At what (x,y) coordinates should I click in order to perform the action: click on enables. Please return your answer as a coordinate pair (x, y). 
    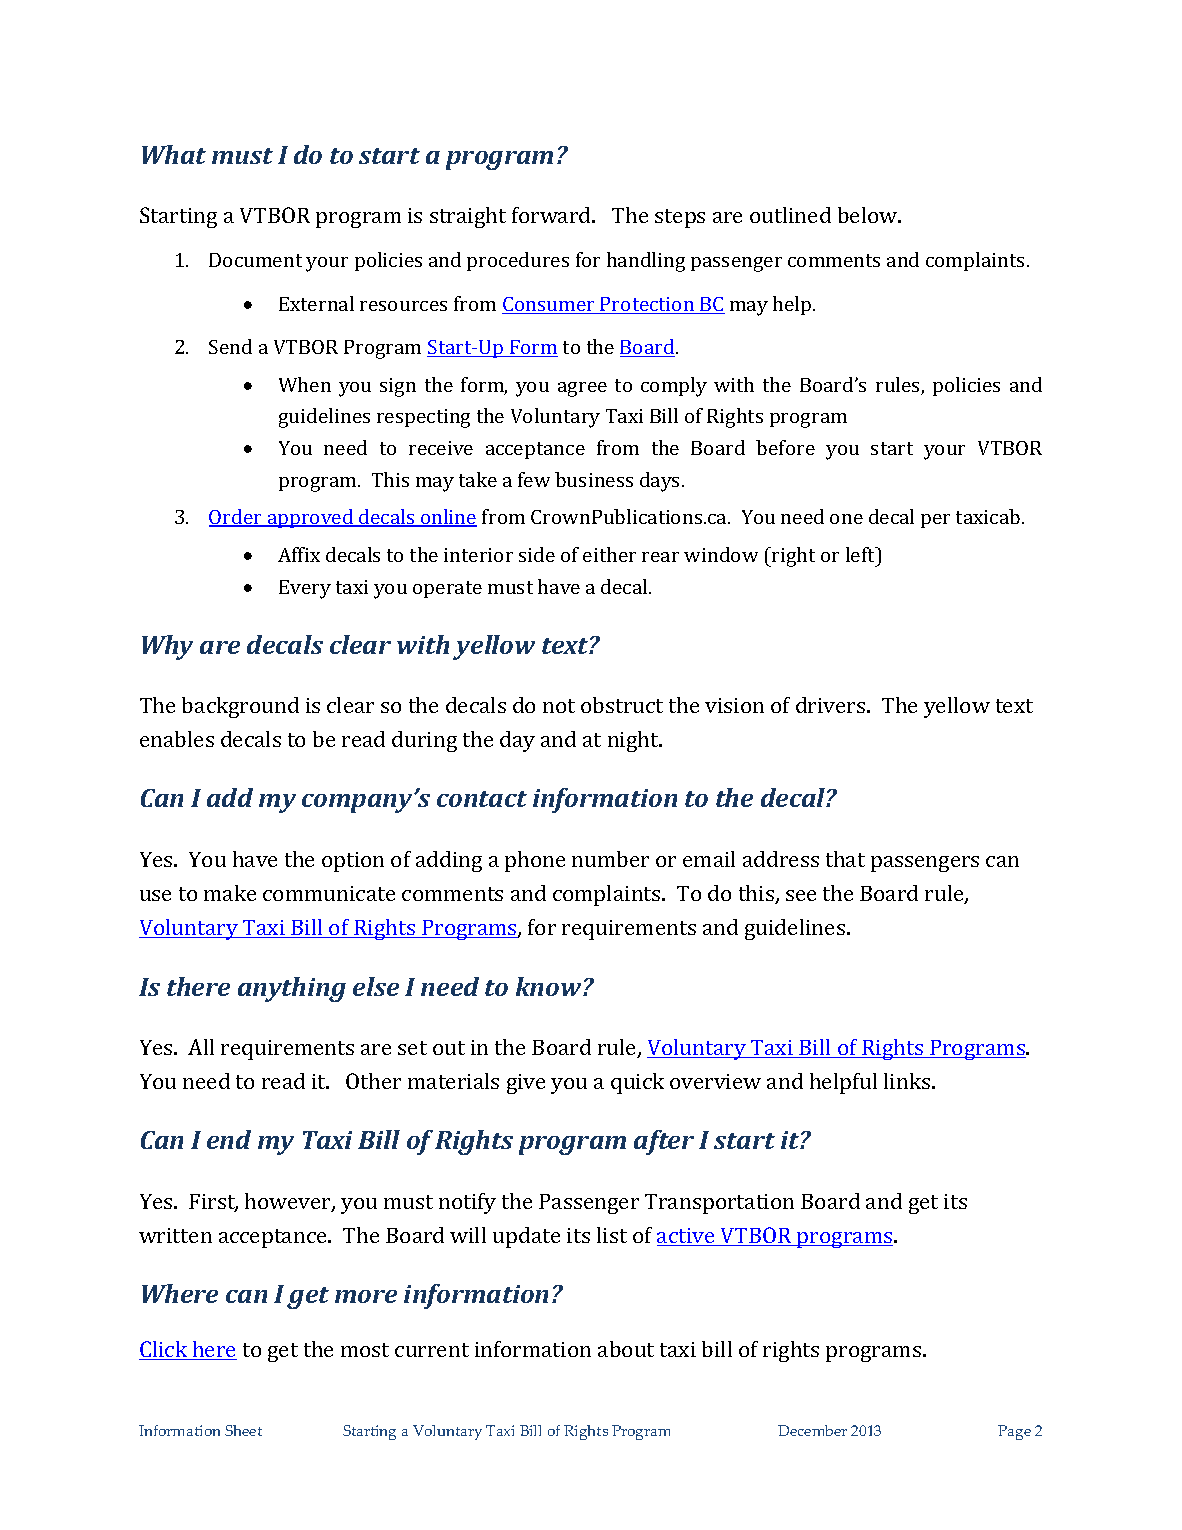
    Looking at the image, I should click on (177, 739).
